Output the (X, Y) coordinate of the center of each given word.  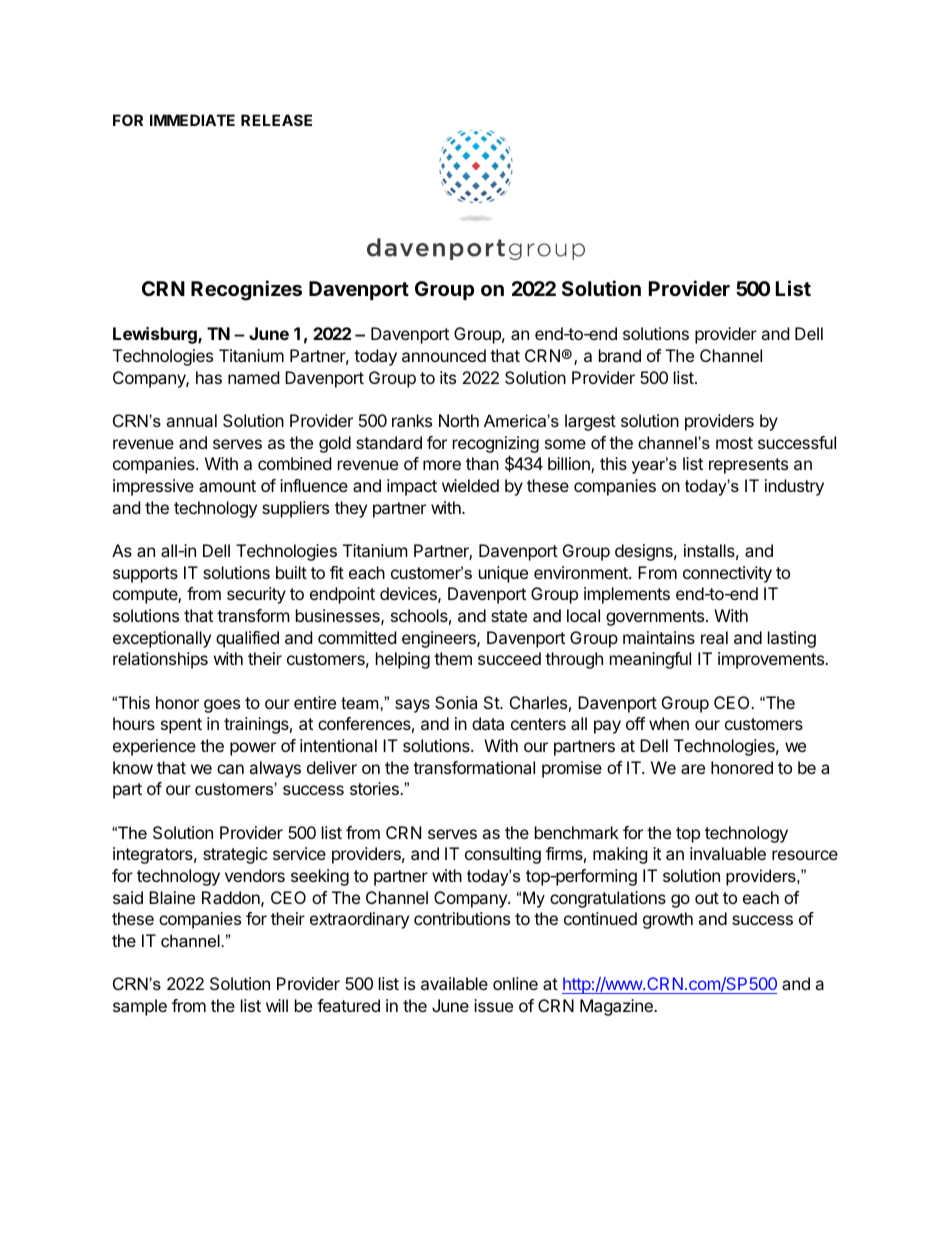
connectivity (727, 574)
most (734, 443)
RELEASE (276, 120)
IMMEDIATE (192, 120)
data (488, 723)
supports (145, 575)
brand (620, 355)
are (693, 769)
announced (444, 355)
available (454, 983)
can (230, 769)
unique (503, 574)
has (209, 377)
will (277, 1005)
